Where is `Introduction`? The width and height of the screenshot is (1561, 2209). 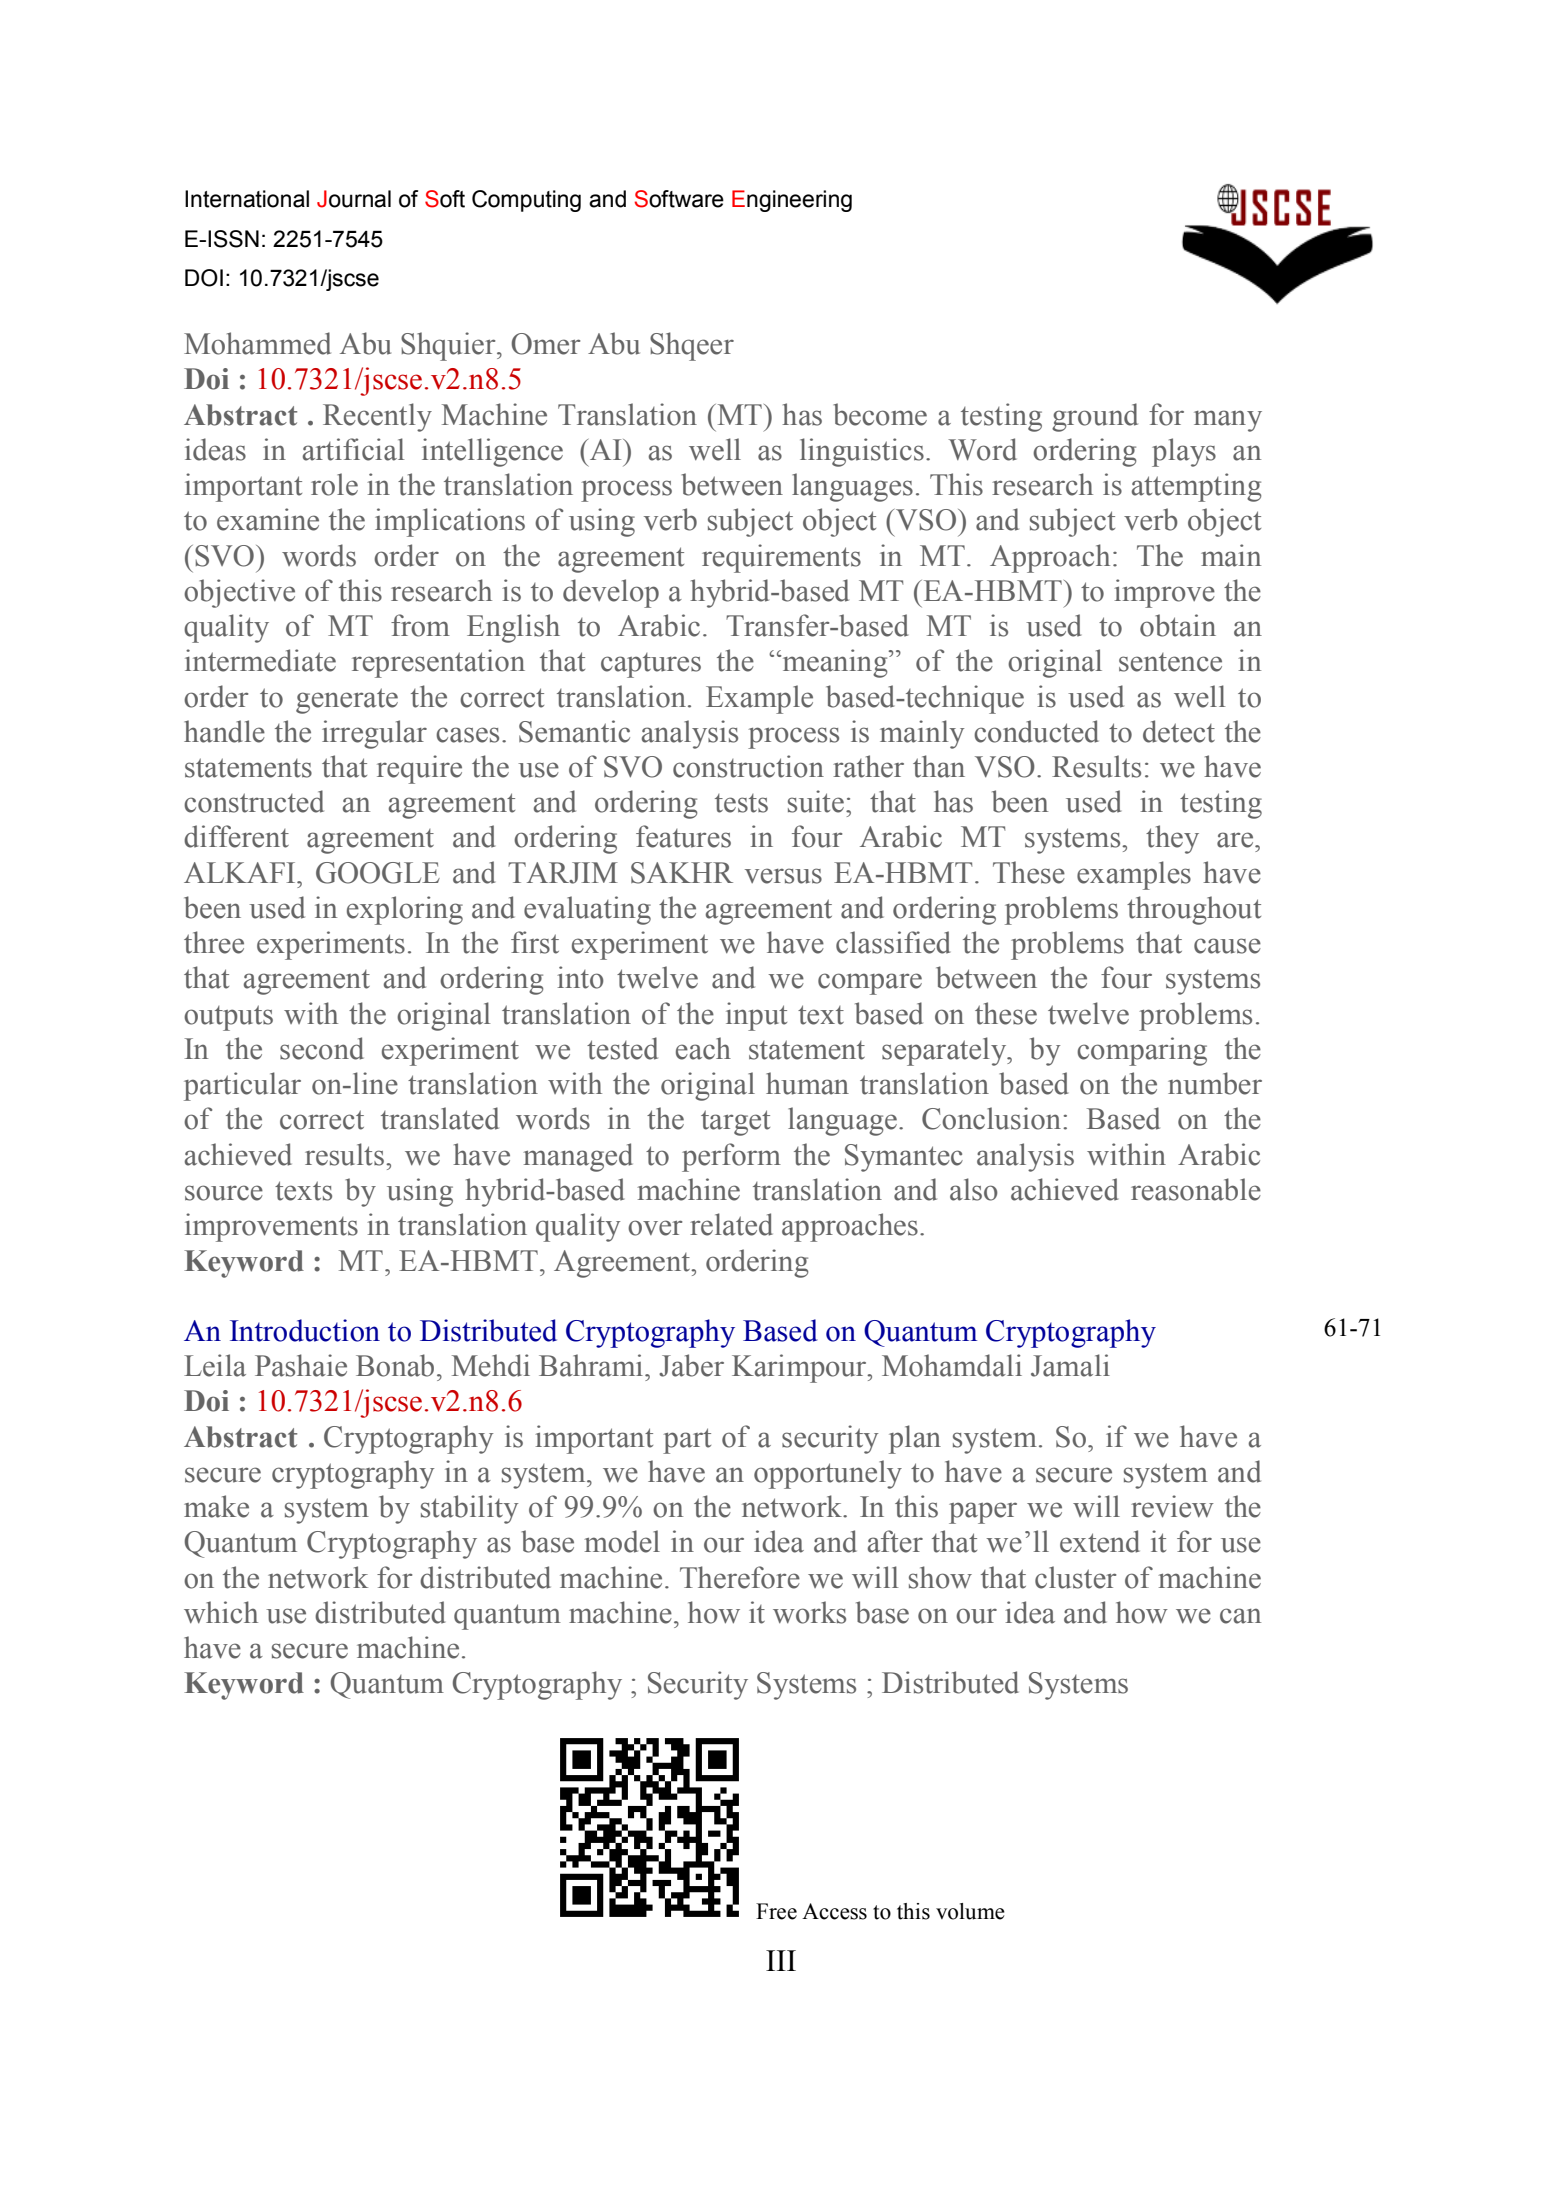
Introduction is located at coordinates (305, 1330).
